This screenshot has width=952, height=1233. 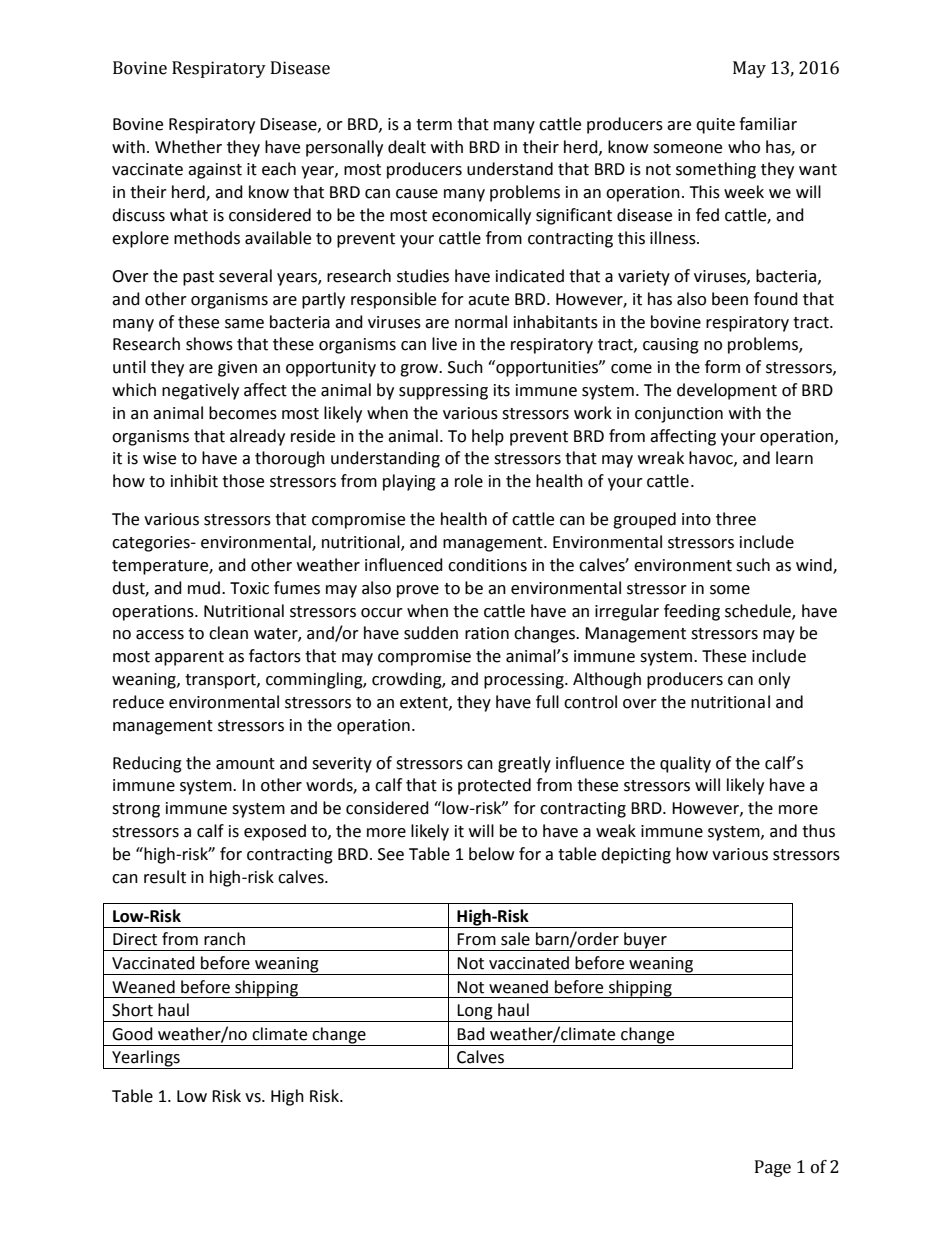 What do you see at coordinates (194, 481) in the screenshot?
I see `inhibit` at bounding box center [194, 481].
